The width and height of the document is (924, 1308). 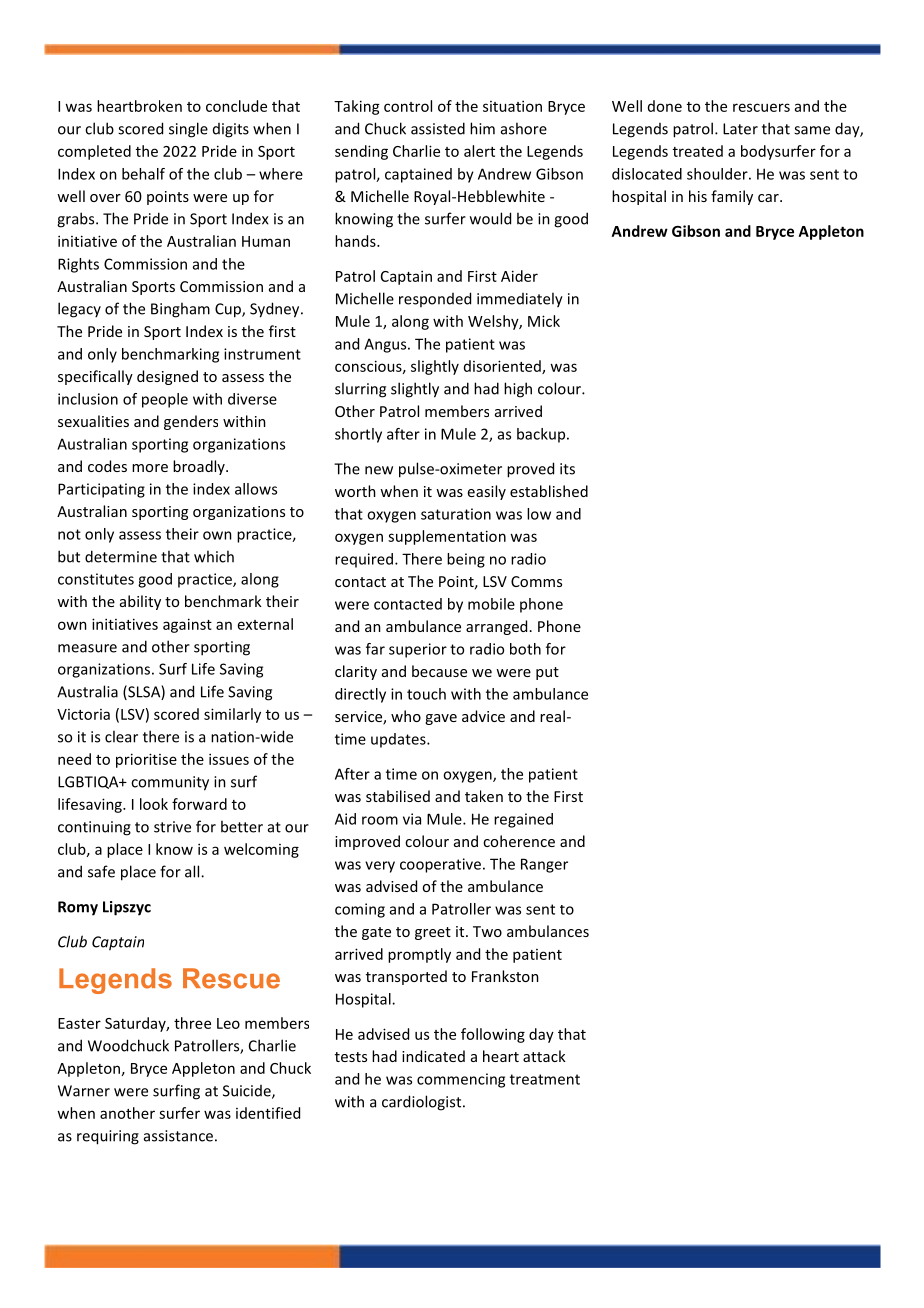 I want to click on Romy, so click(x=78, y=908).
